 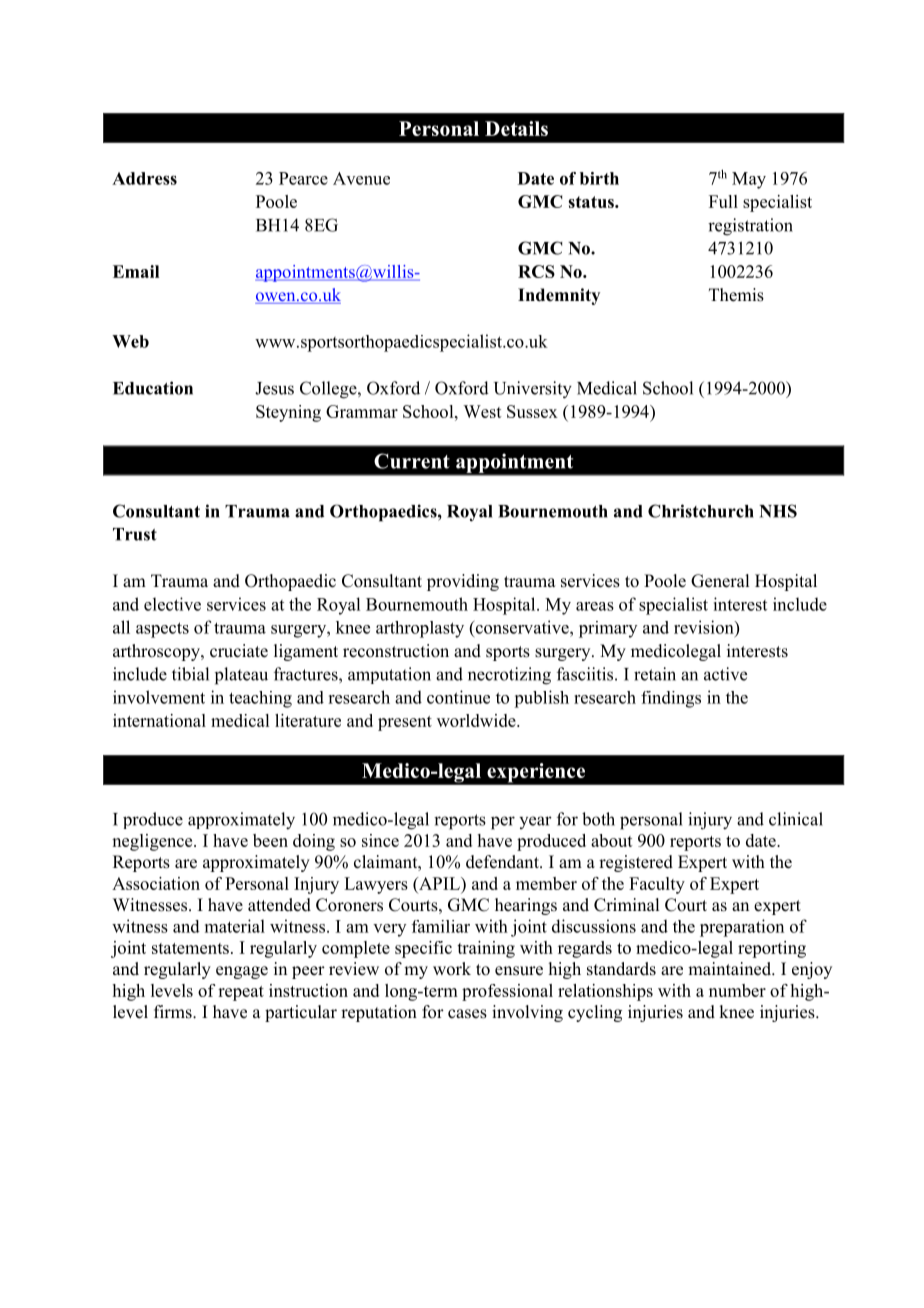 What do you see at coordinates (172, 604) in the document?
I see `elective` at bounding box center [172, 604].
